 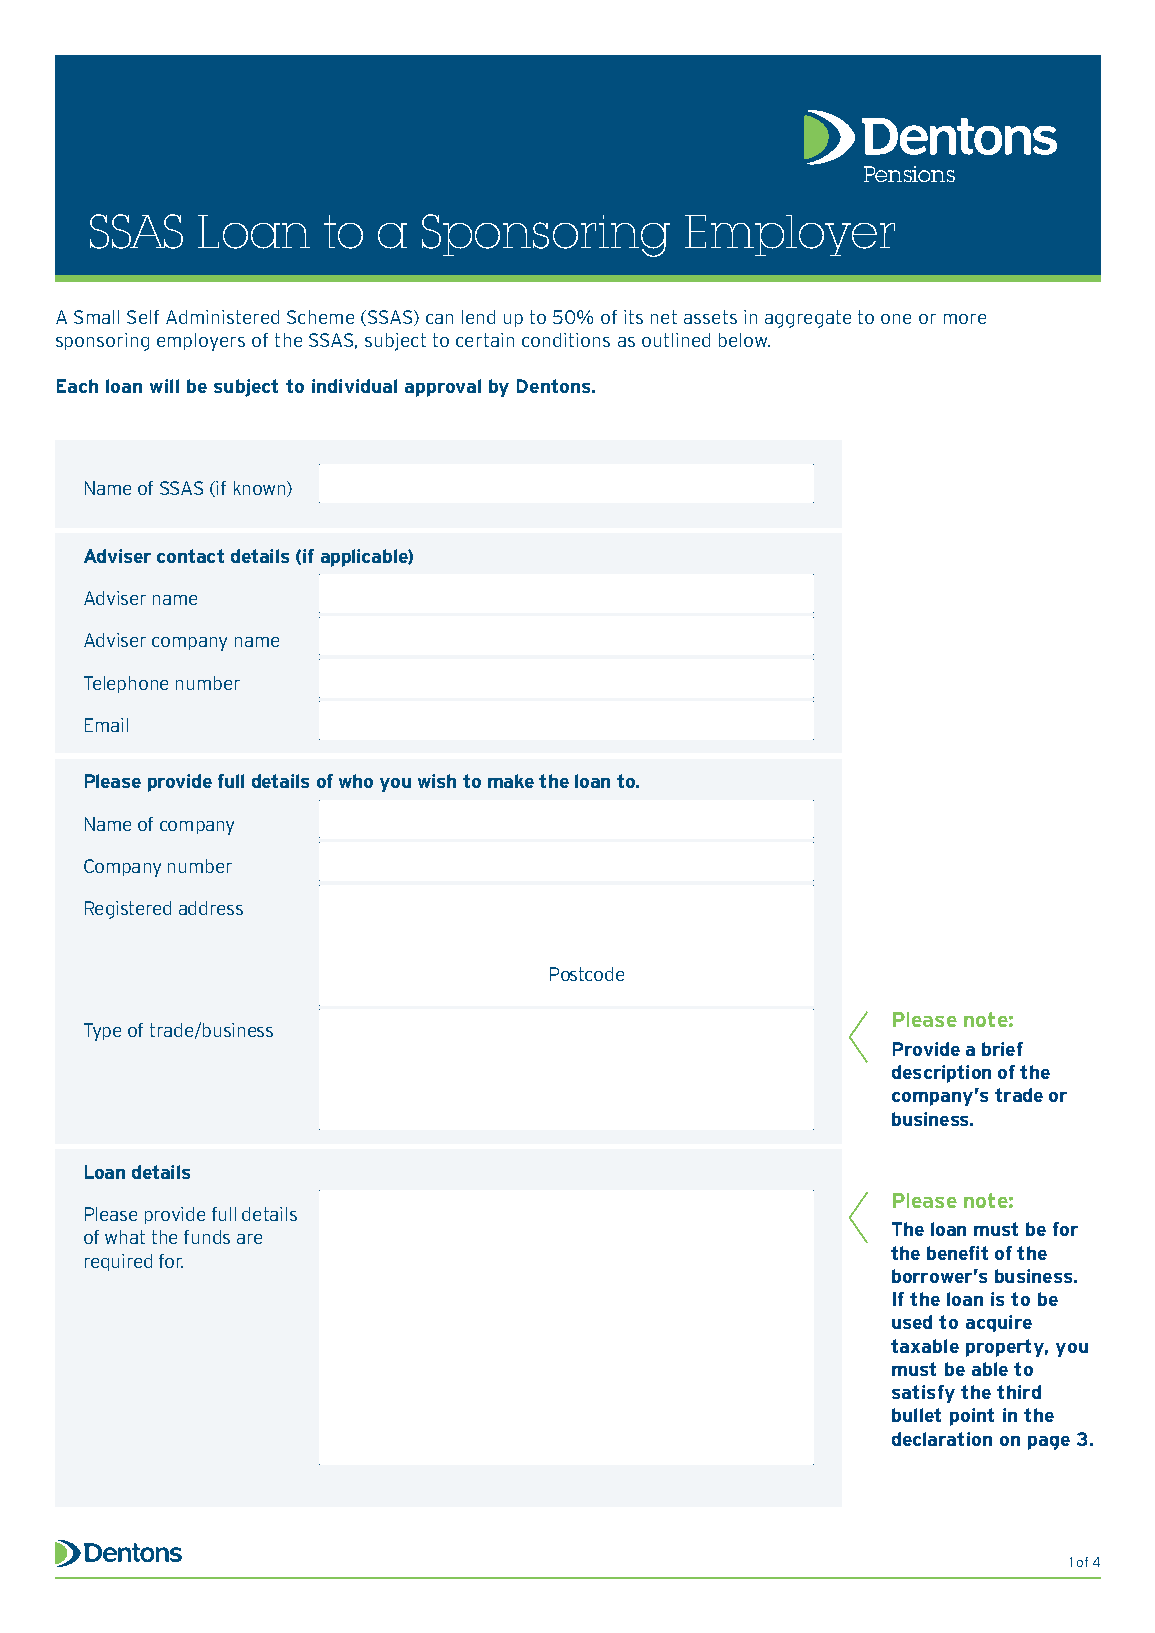 What do you see at coordinates (909, 174) in the document?
I see `Pensions` at bounding box center [909, 174].
